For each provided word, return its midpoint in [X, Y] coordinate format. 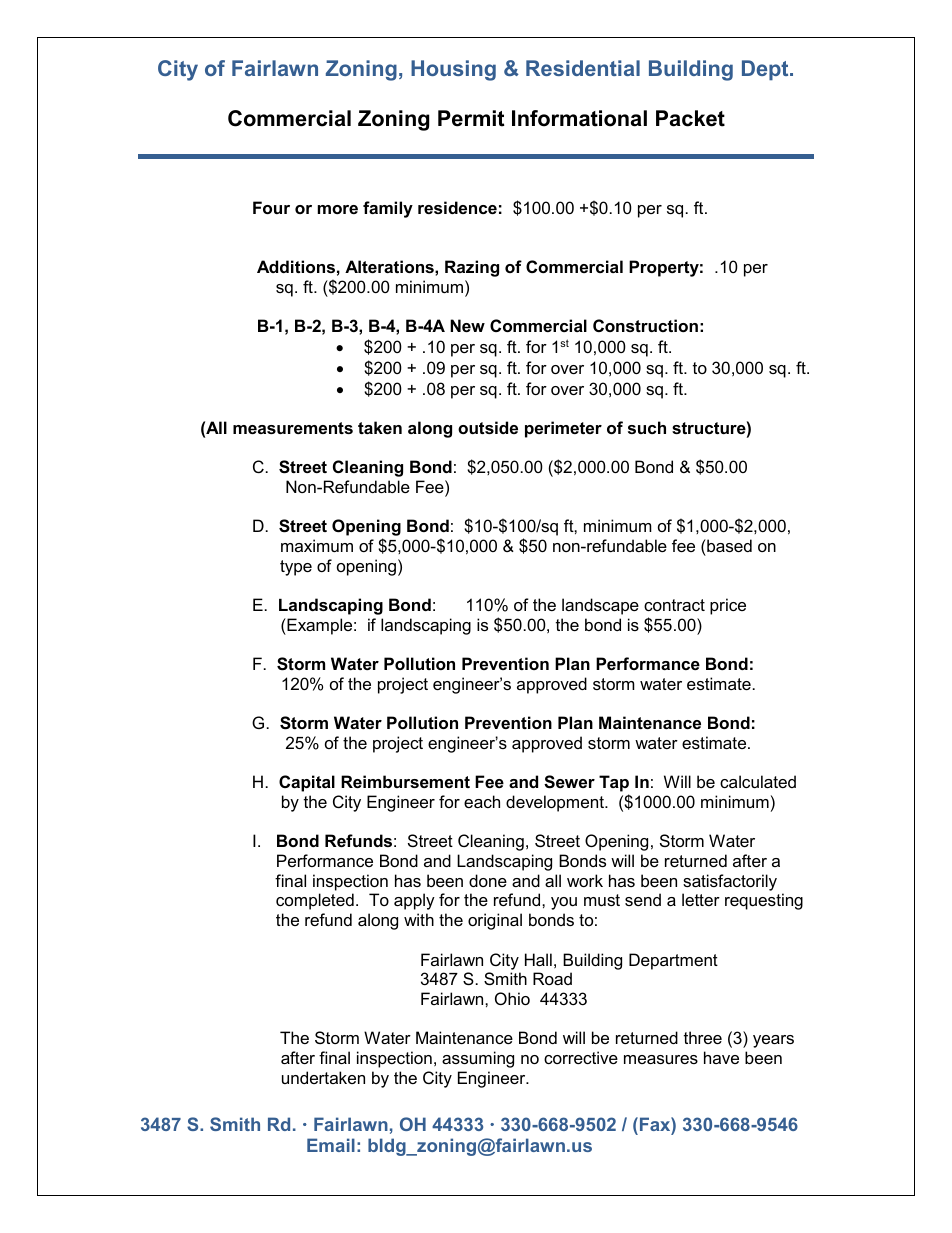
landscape [600, 606]
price [728, 606]
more [338, 209]
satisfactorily [730, 882]
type [296, 568]
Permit [471, 118]
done [488, 880]
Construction [645, 325]
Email [331, 1145]
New [467, 325]
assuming [478, 1059]
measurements [293, 428]
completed [315, 901]
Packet [690, 118]
